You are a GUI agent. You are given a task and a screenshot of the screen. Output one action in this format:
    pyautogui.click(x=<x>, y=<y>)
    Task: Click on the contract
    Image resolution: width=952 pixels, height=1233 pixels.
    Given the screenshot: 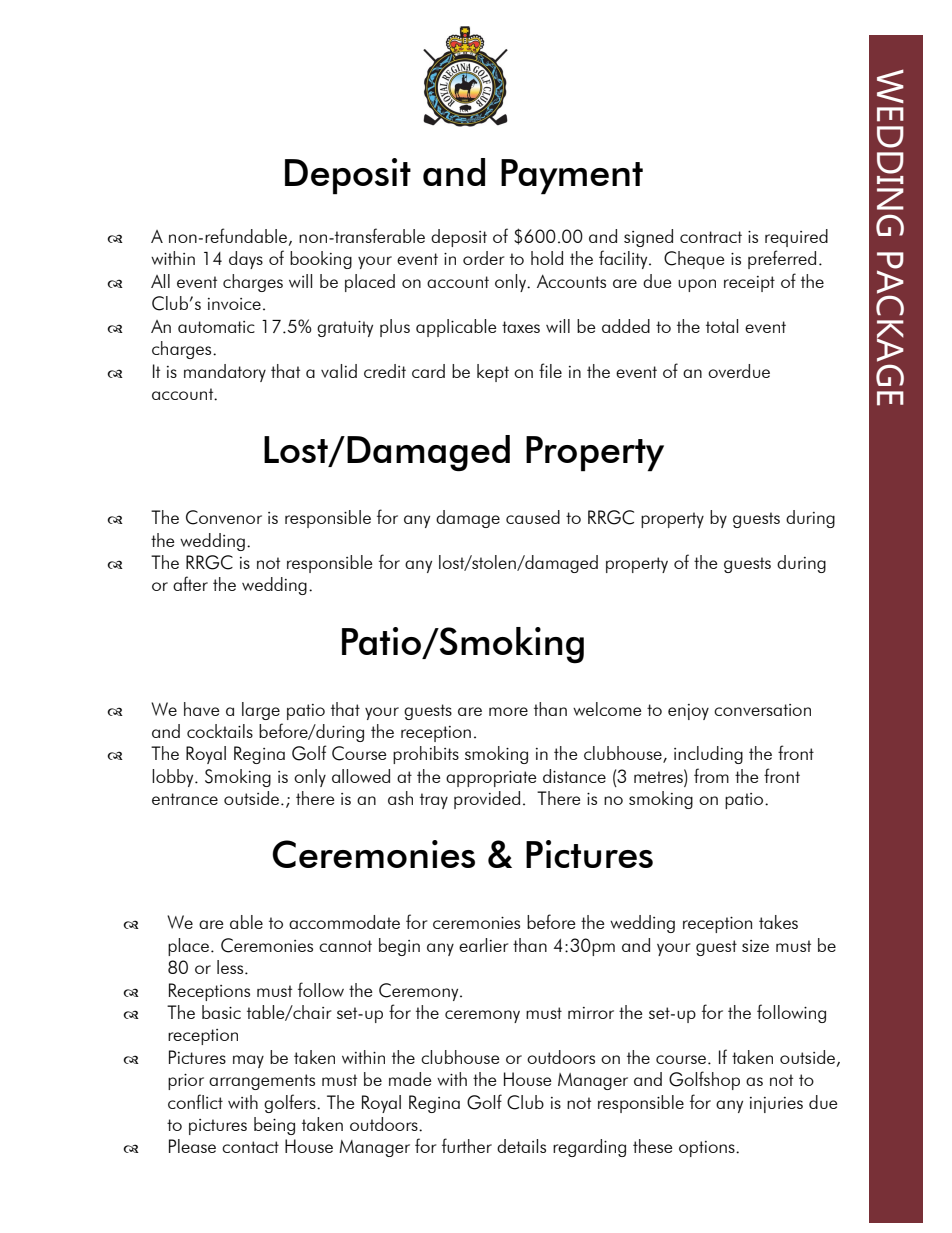 What is the action you would take?
    pyautogui.click(x=711, y=237)
